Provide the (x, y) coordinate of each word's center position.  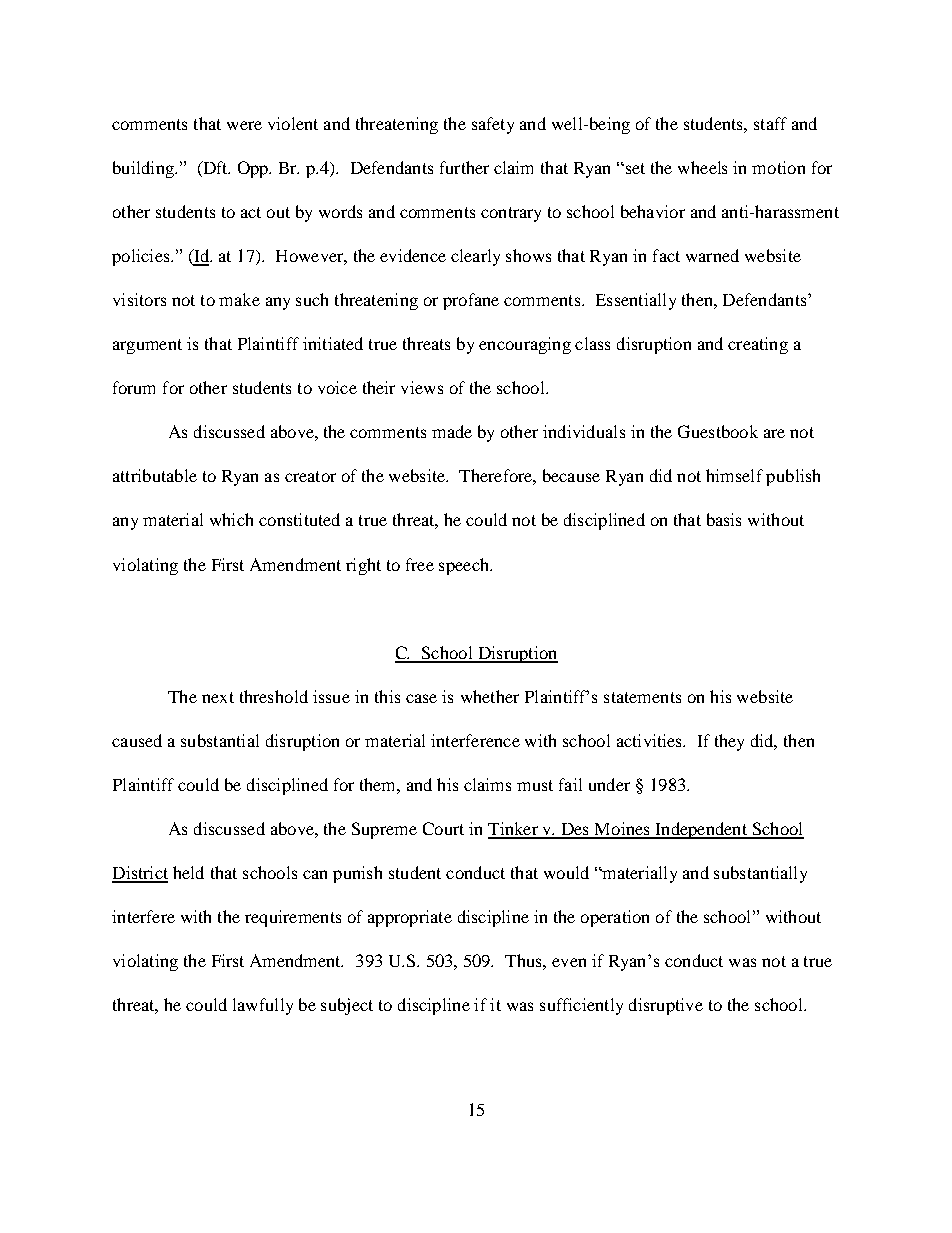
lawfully (263, 1006)
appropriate (410, 918)
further (464, 167)
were (244, 125)
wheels (702, 167)
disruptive (666, 1006)
